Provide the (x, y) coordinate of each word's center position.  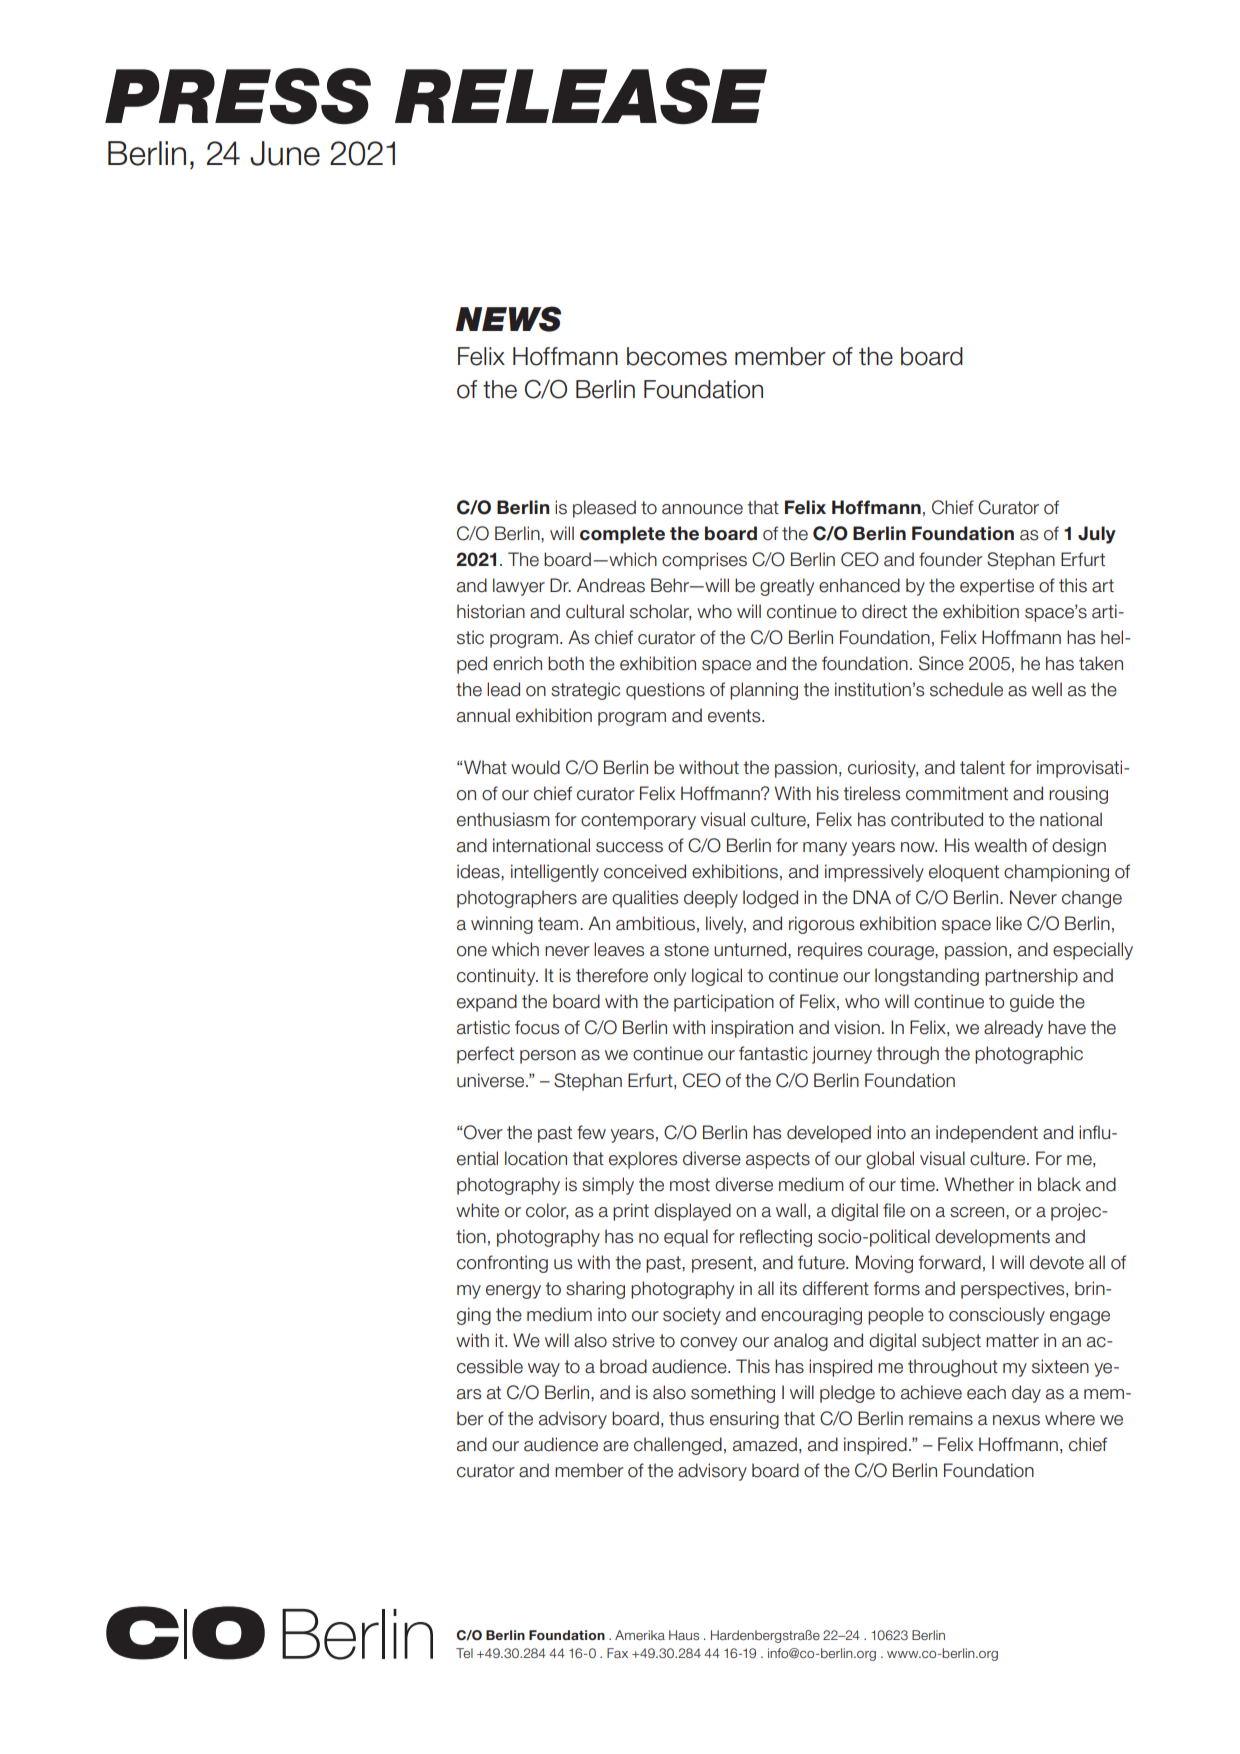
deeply (711, 899)
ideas (479, 871)
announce (702, 509)
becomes (677, 356)
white (477, 1210)
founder (951, 559)
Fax (617, 1653)
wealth (1000, 845)
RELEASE (581, 96)
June (285, 153)
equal (686, 1238)
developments (992, 1238)
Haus (684, 1635)
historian (491, 611)
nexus (1016, 1420)
